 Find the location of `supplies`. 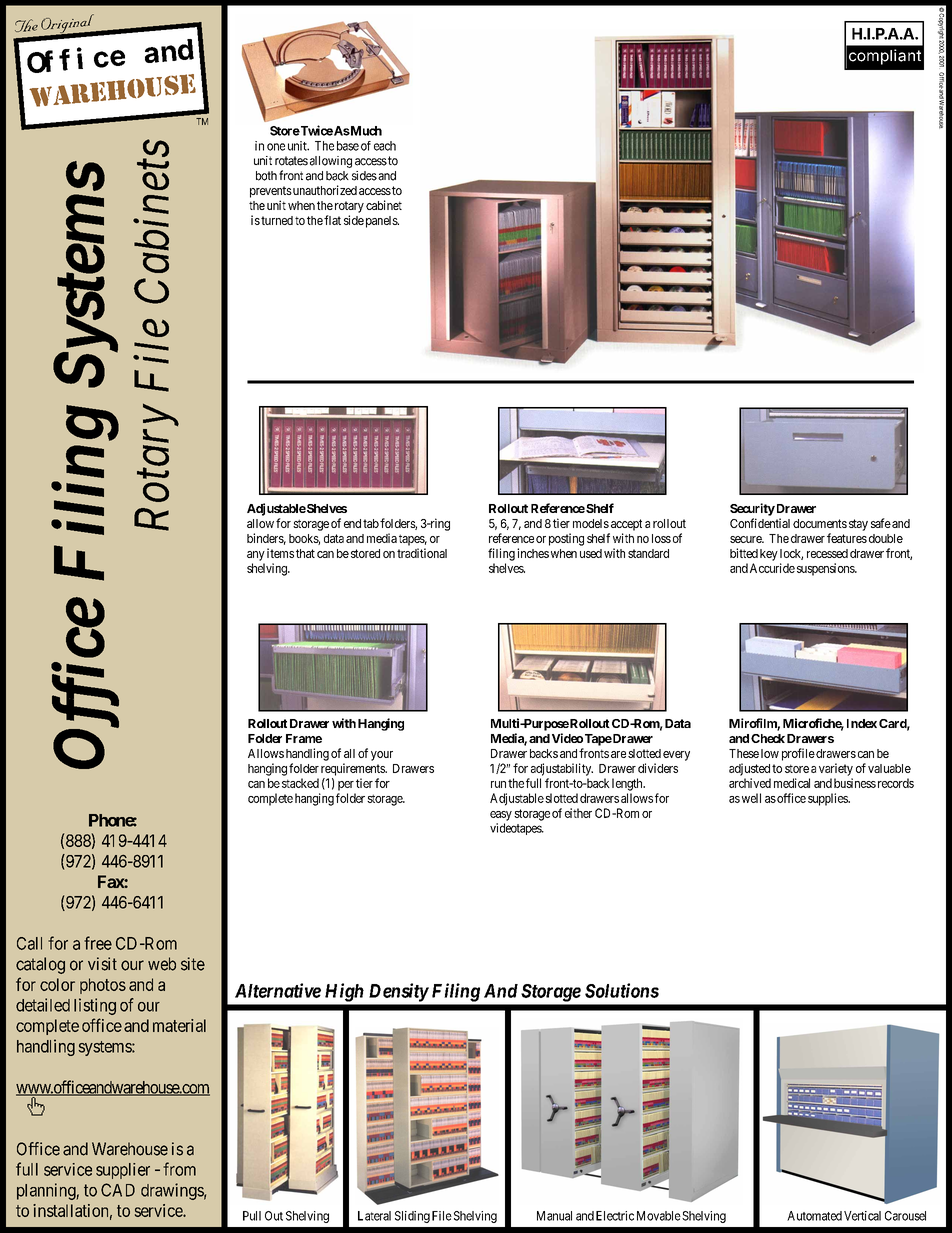

supplies is located at coordinates (829, 799).
